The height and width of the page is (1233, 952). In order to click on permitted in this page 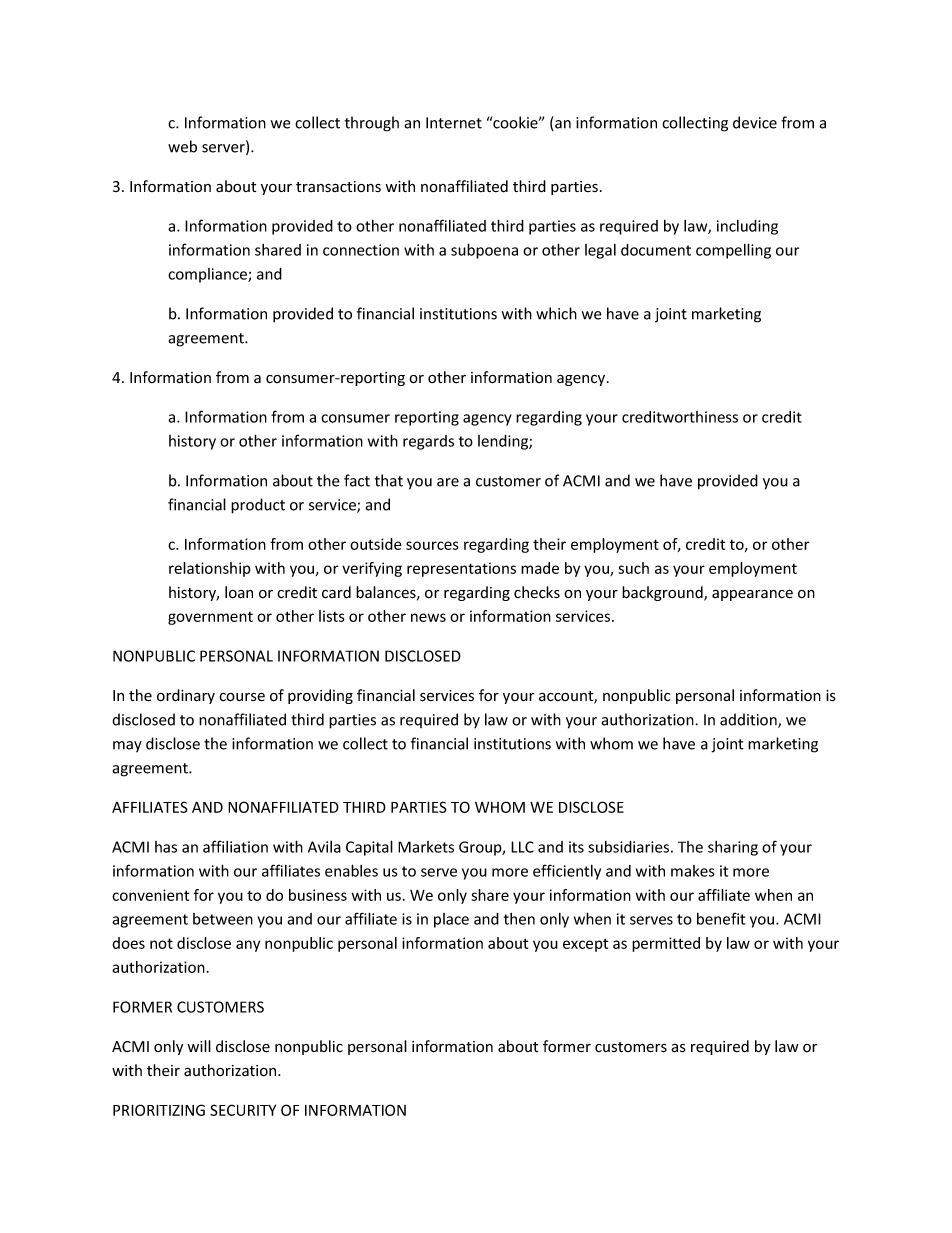, I will do `click(666, 944)`.
